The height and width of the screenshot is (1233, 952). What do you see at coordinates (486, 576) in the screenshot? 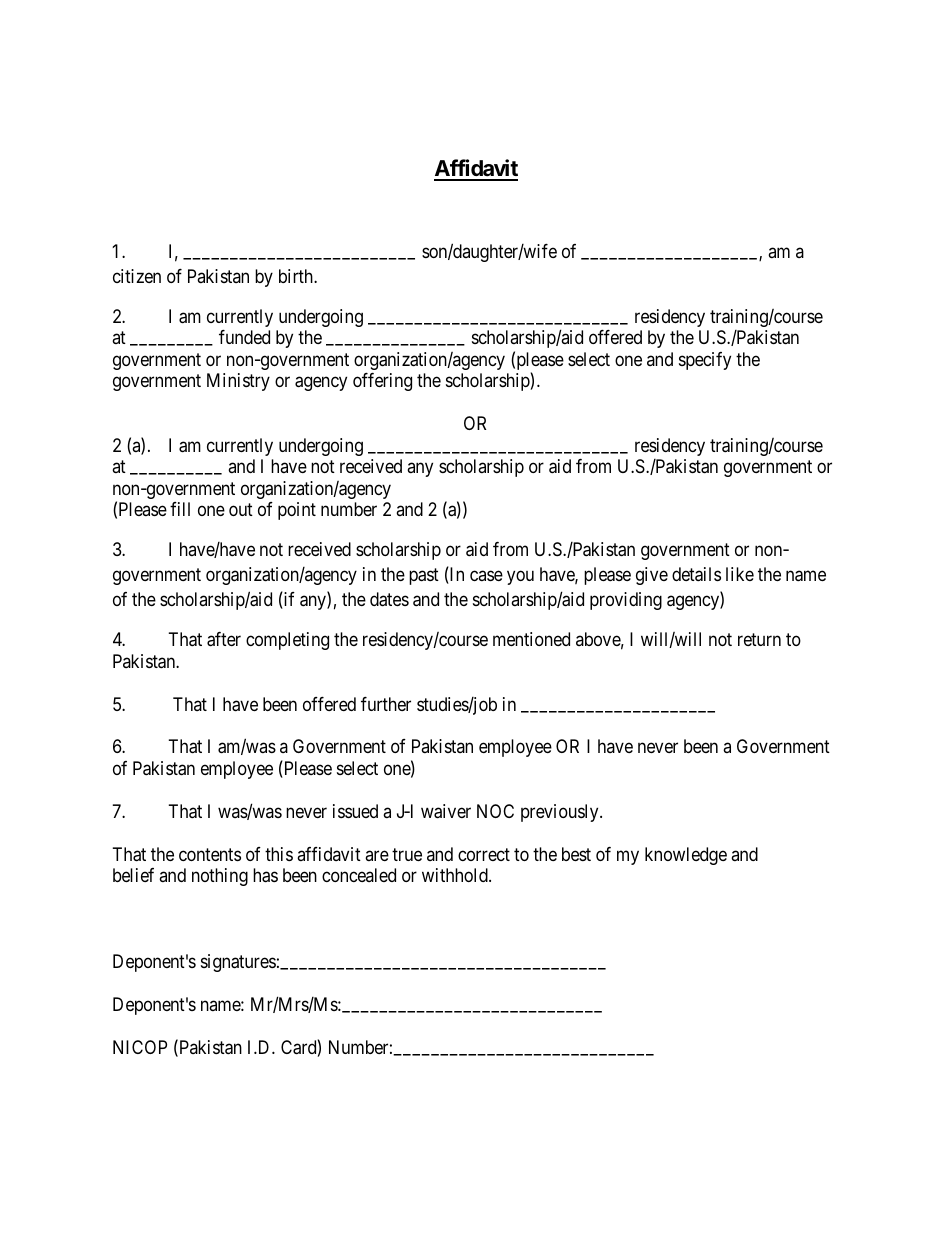
I see `case` at bounding box center [486, 576].
